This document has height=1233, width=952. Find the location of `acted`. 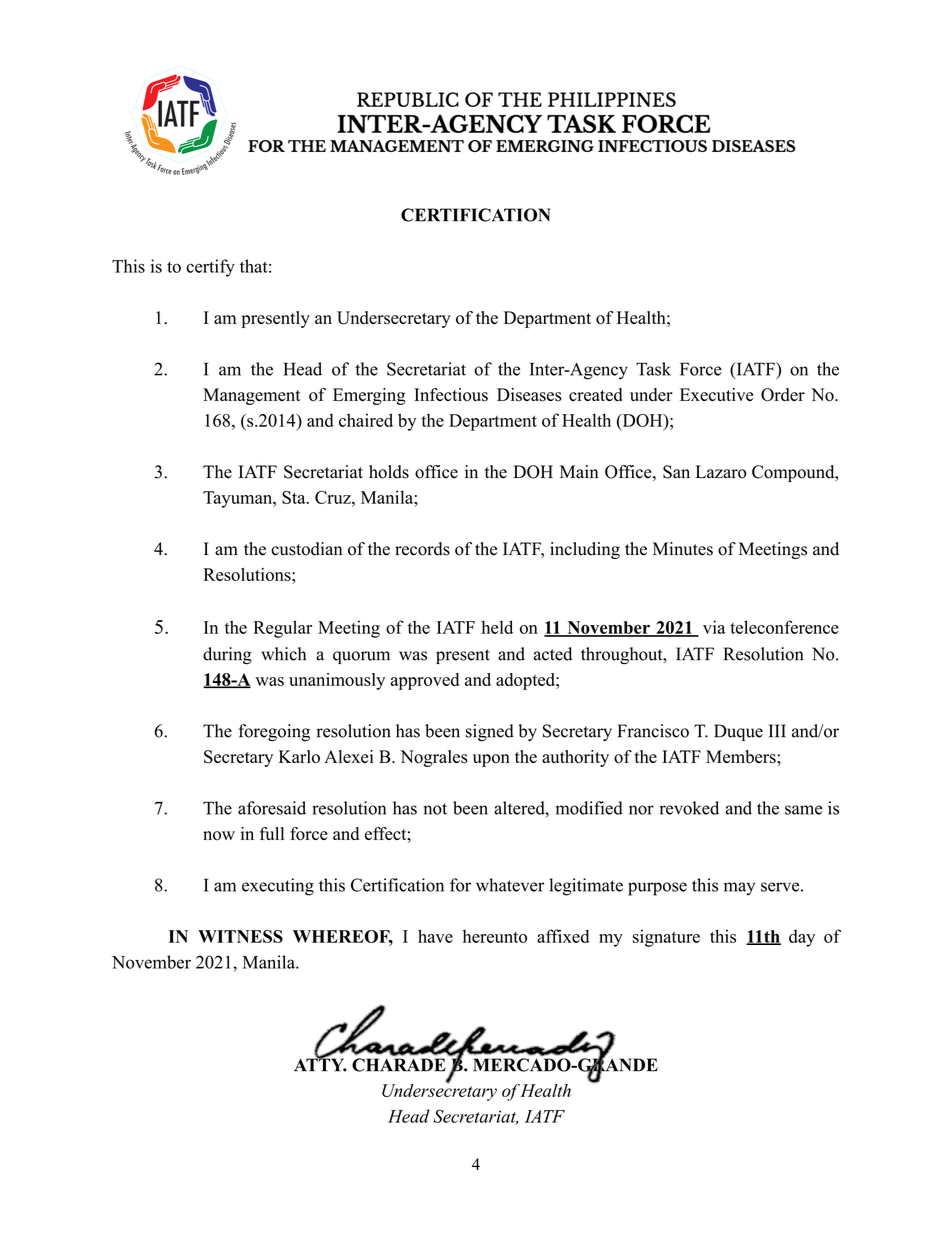

acted is located at coordinates (552, 654).
